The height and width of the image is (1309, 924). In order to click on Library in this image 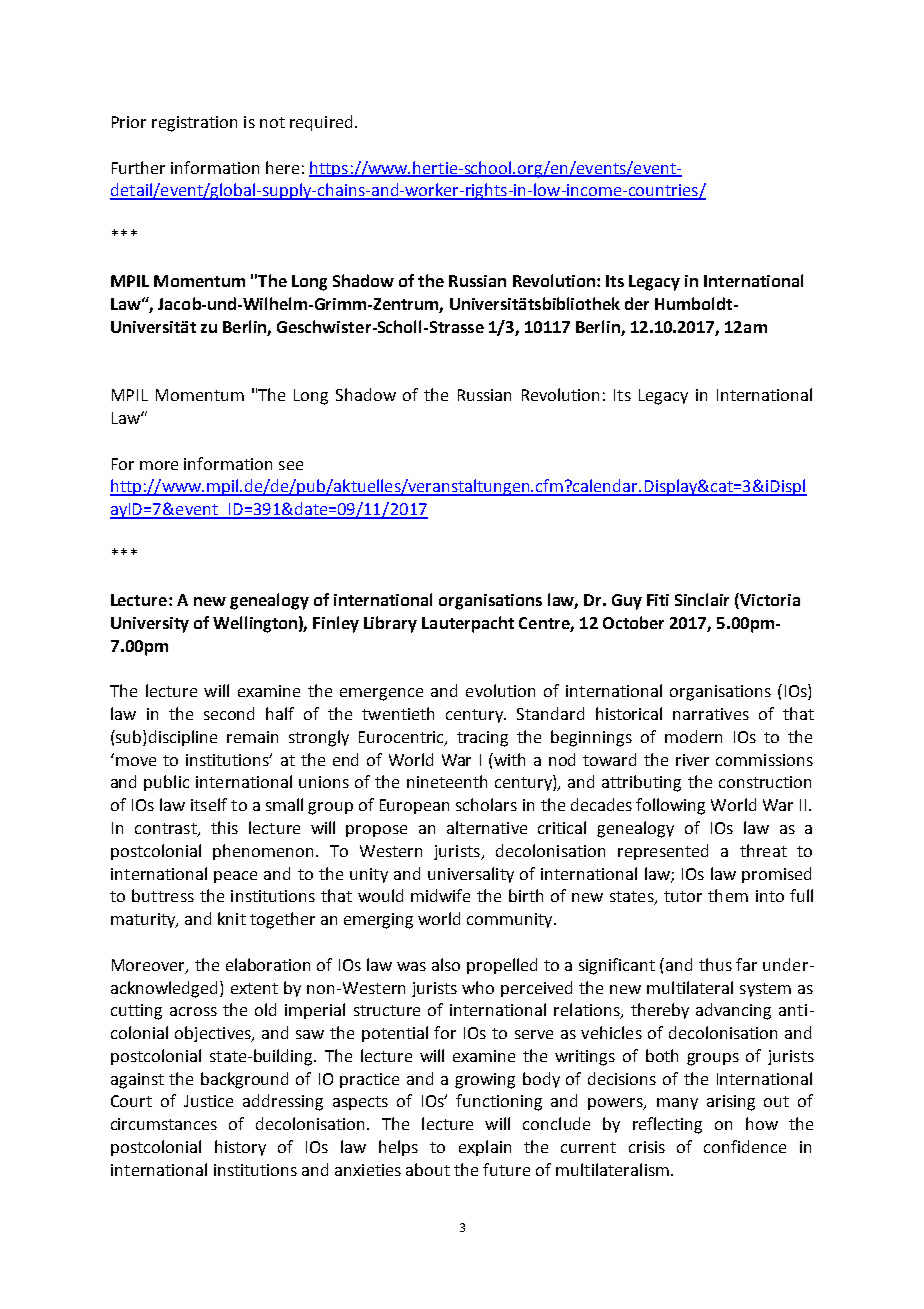, I will do `click(390, 624)`.
